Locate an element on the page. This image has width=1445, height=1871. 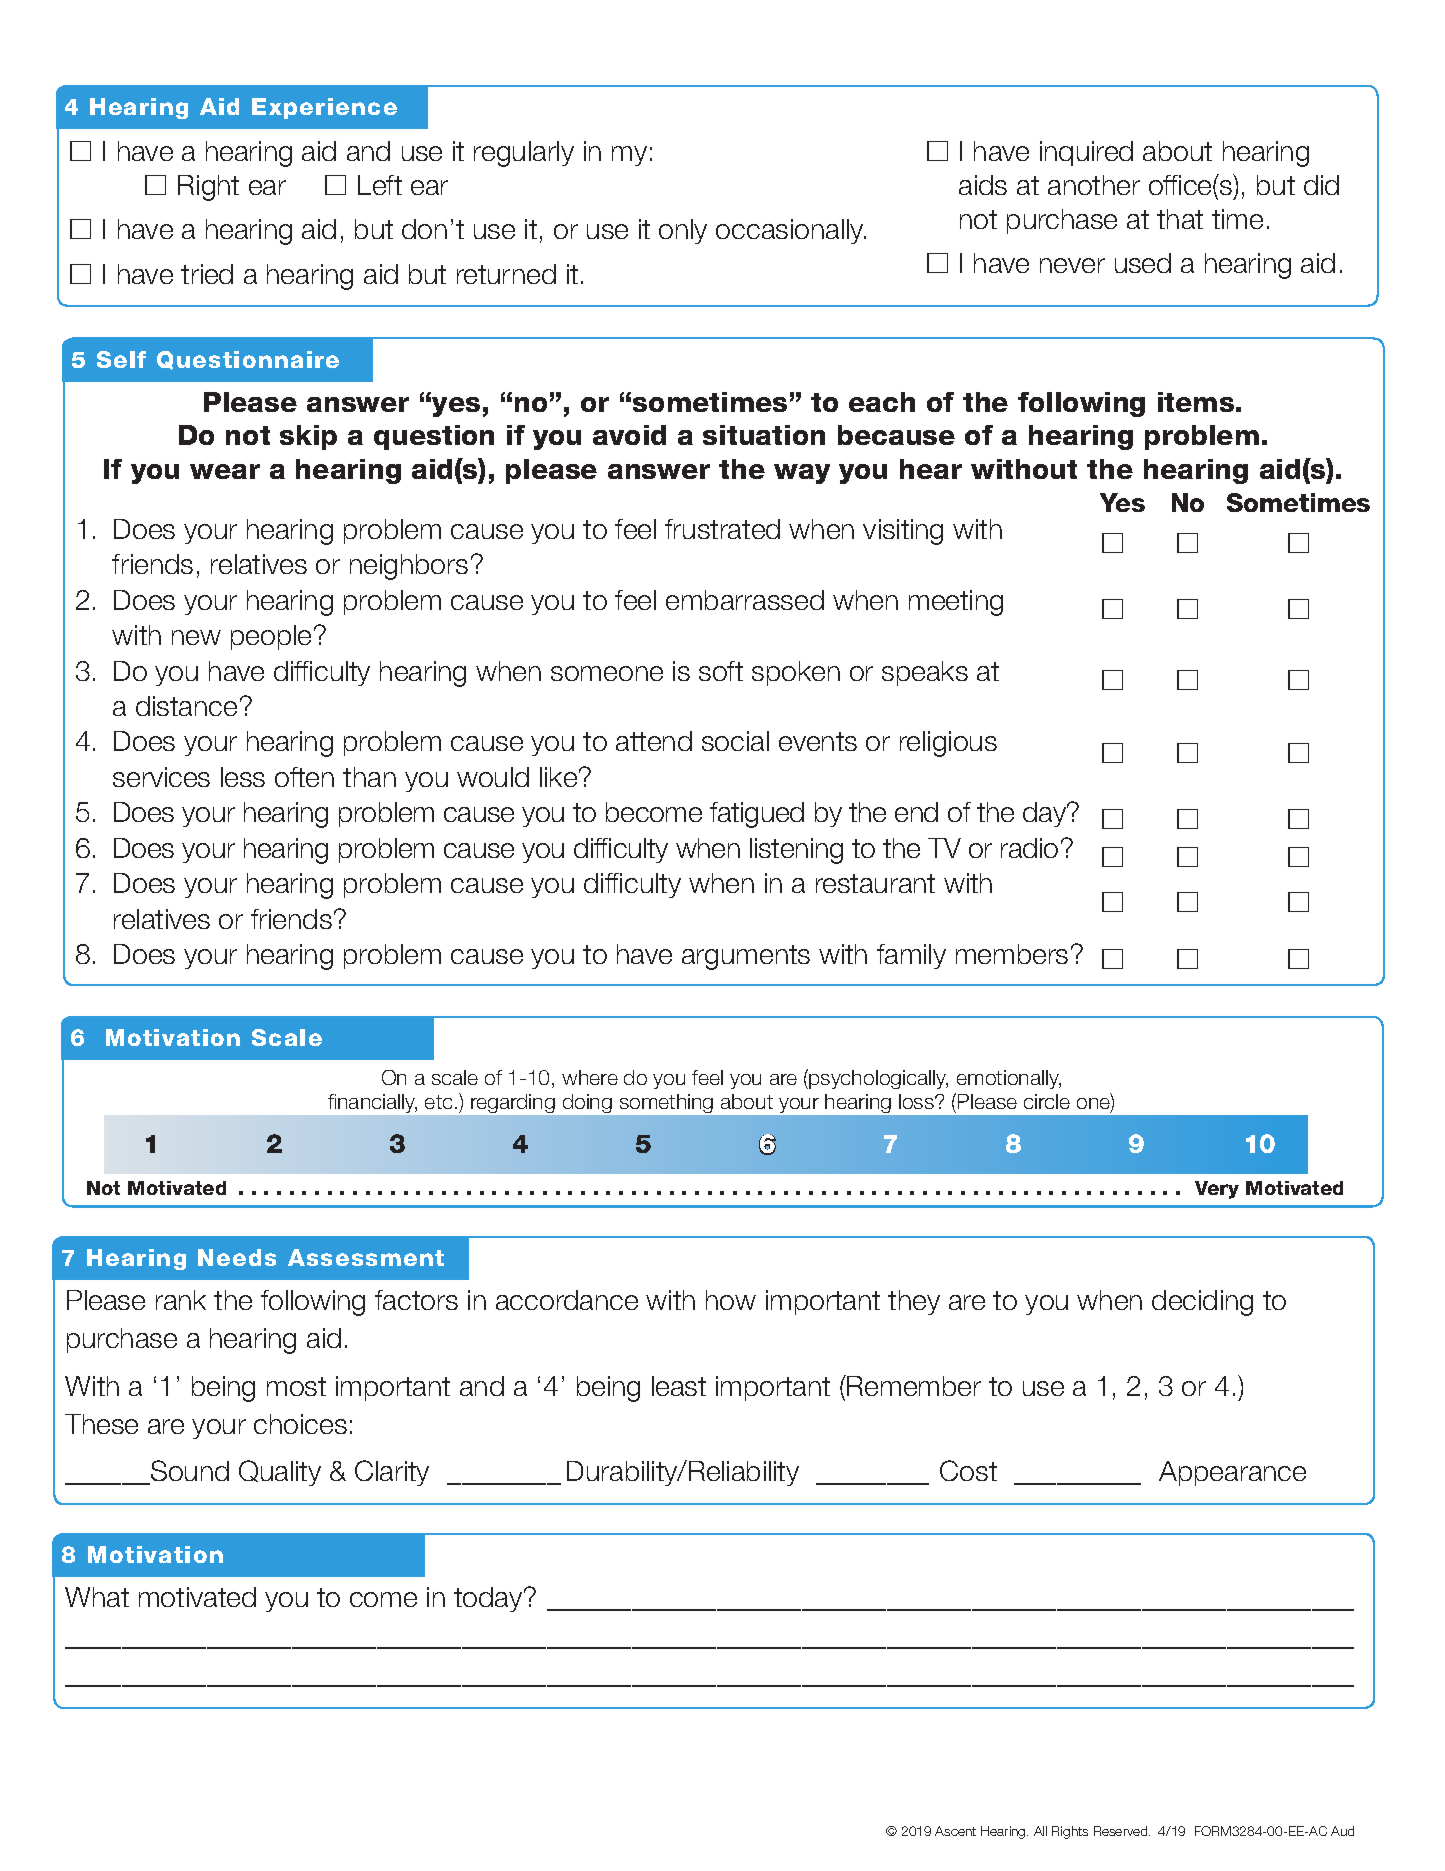
Ascent is located at coordinates (955, 1831).
